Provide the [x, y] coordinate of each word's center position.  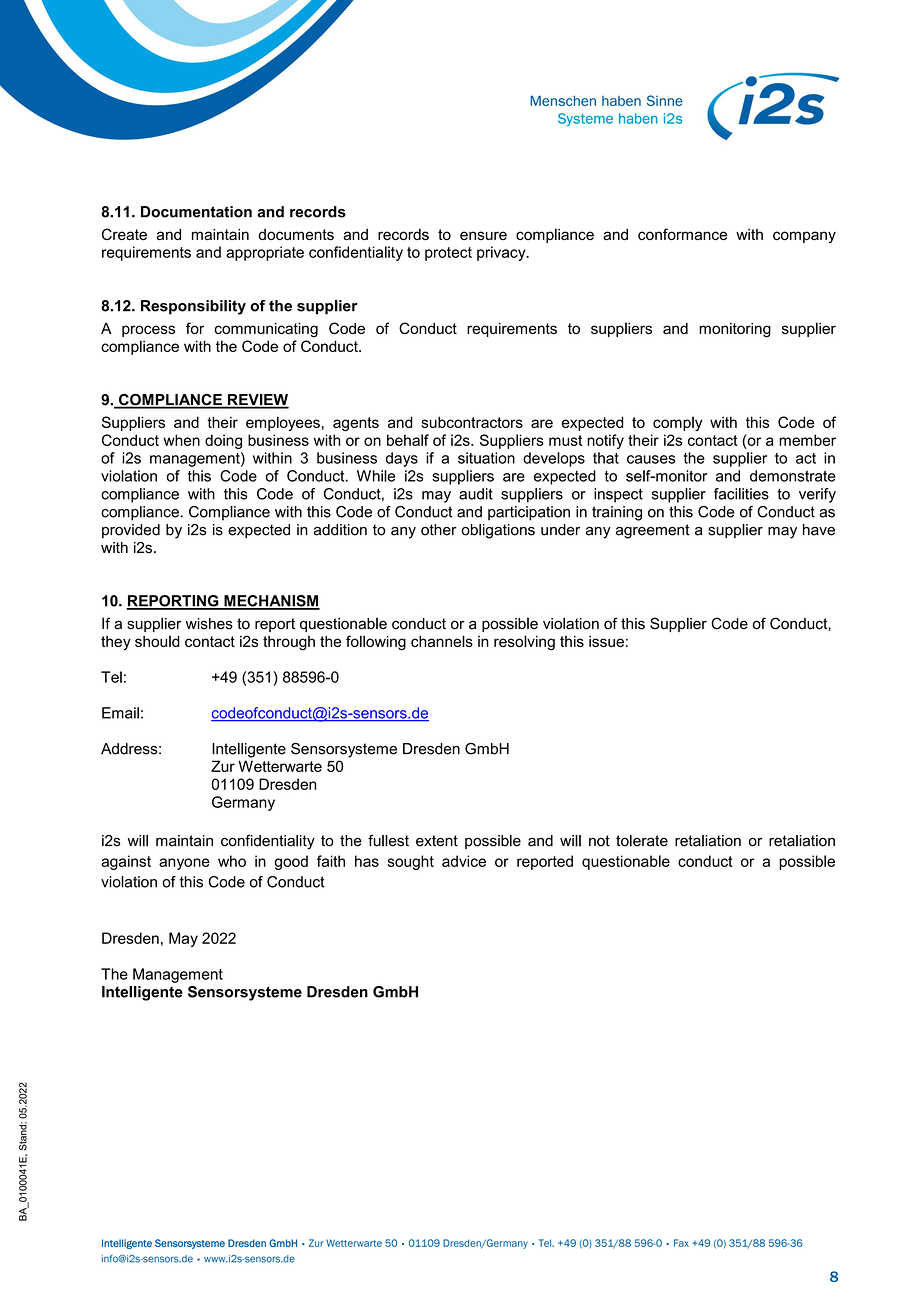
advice [464, 861]
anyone [184, 864]
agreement [653, 531]
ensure [483, 235]
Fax [681, 1243]
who [232, 861]
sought [410, 862]
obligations [498, 531]
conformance [682, 234]
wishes [209, 624]
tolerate [642, 841]
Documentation [196, 212]
